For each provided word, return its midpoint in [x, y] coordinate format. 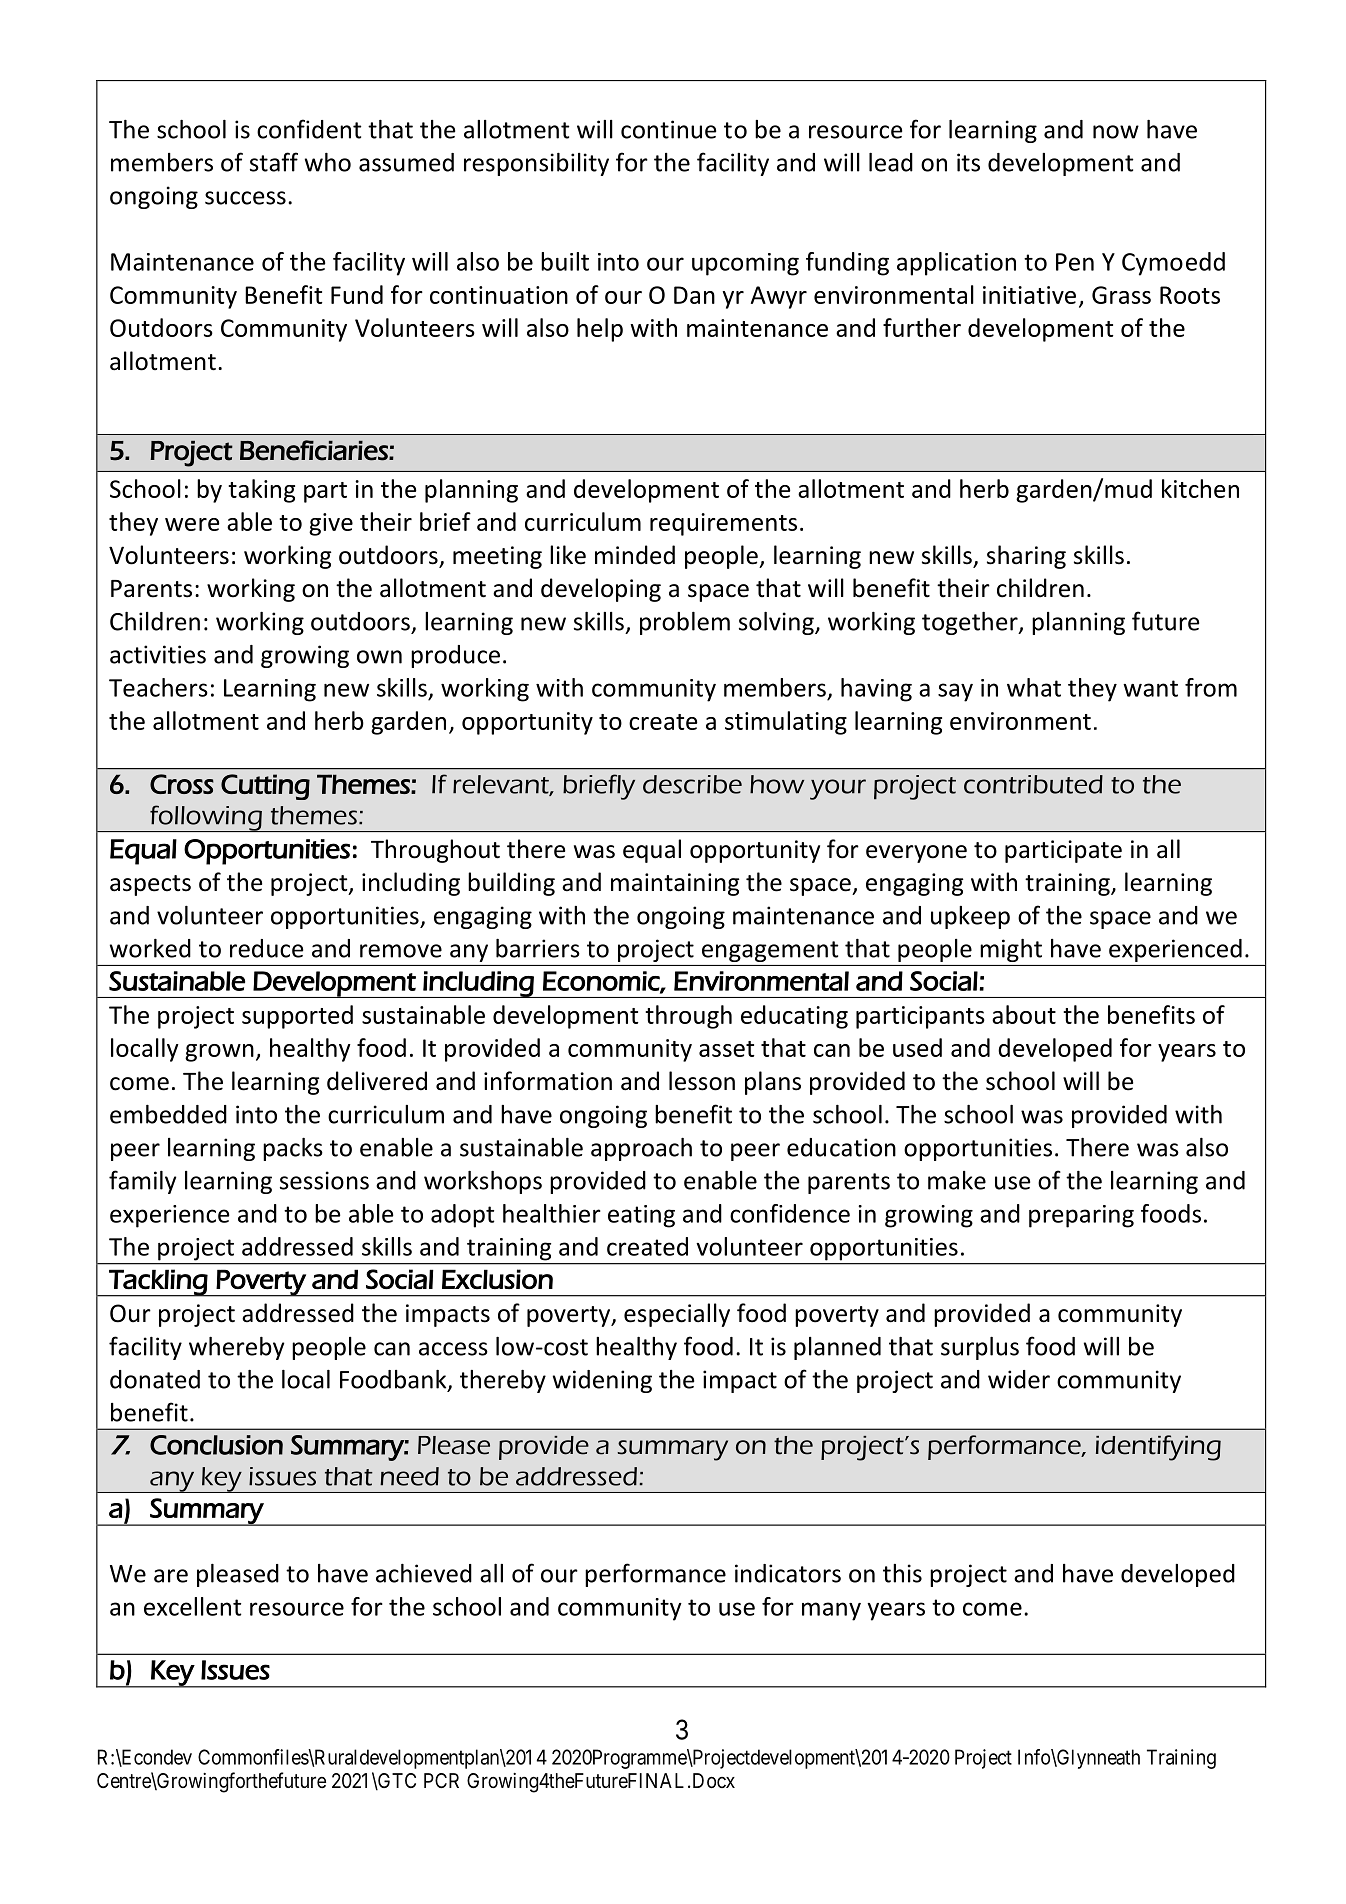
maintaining [675, 884]
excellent [193, 1606]
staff [274, 162]
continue [668, 129]
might [1011, 950]
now [1116, 132]
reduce [266, 948]
